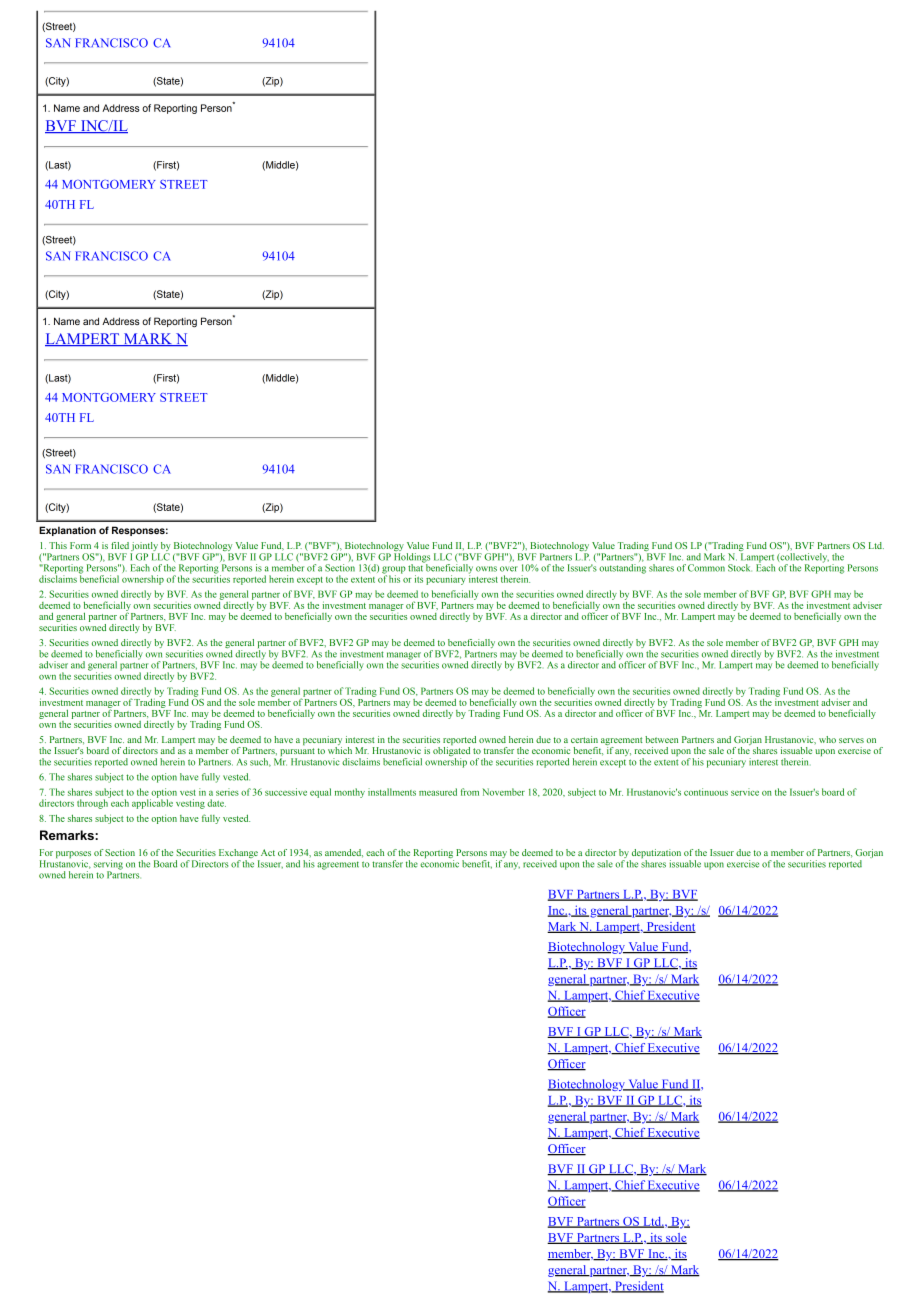  What do you see at coordinates (740, 568) in the page?
I see `Stock` at bounding box center [740, 568].
